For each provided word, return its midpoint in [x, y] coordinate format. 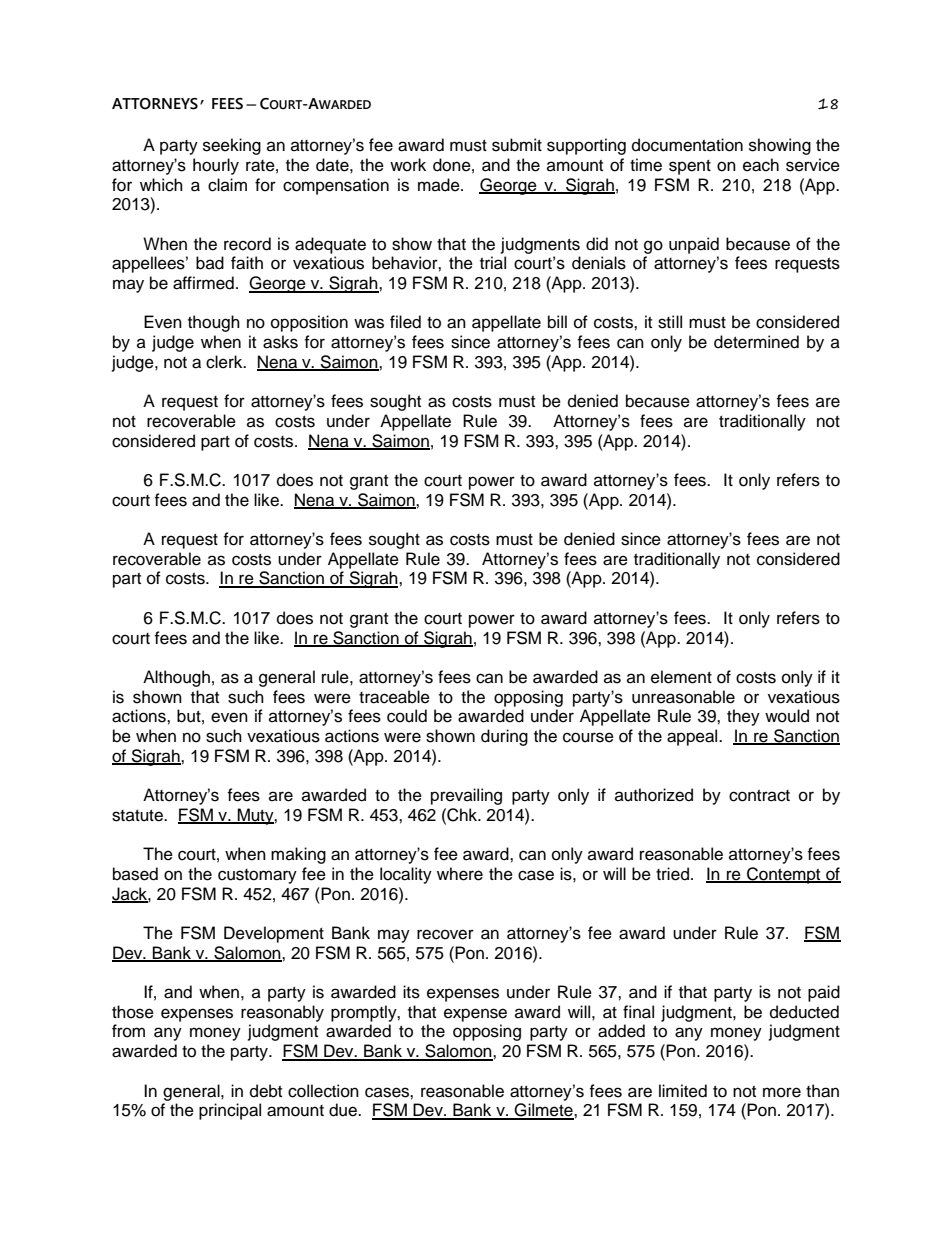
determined [756, 342]
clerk [225, 362]
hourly [216, 166]
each [761, 165]
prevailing [466, 796]
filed [405, 322]
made [440, 185]
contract [759, 796]
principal [230, 1111]
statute [138, 816]
